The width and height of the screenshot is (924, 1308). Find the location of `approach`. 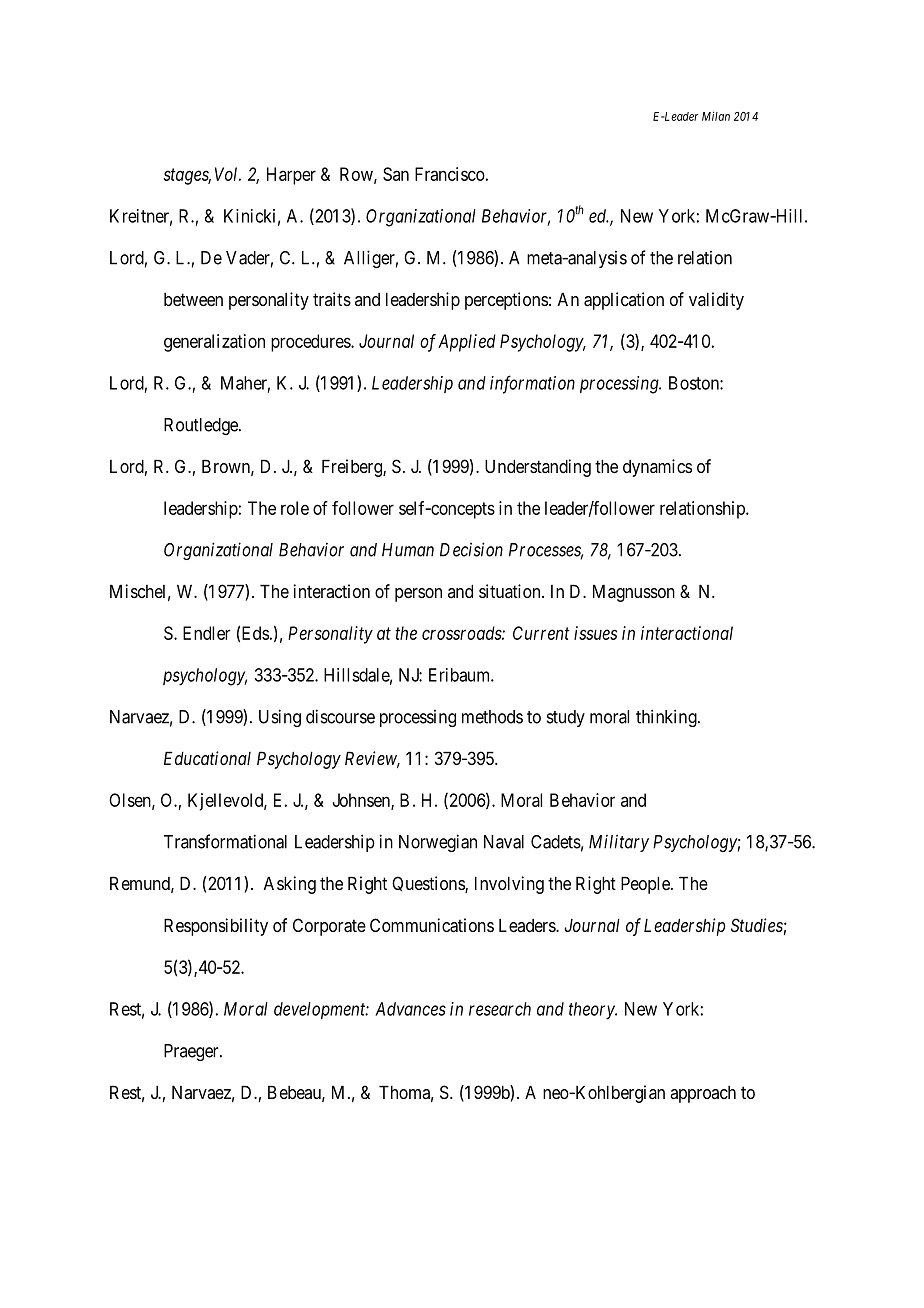

approach is located at coordinates (703, 1094).
